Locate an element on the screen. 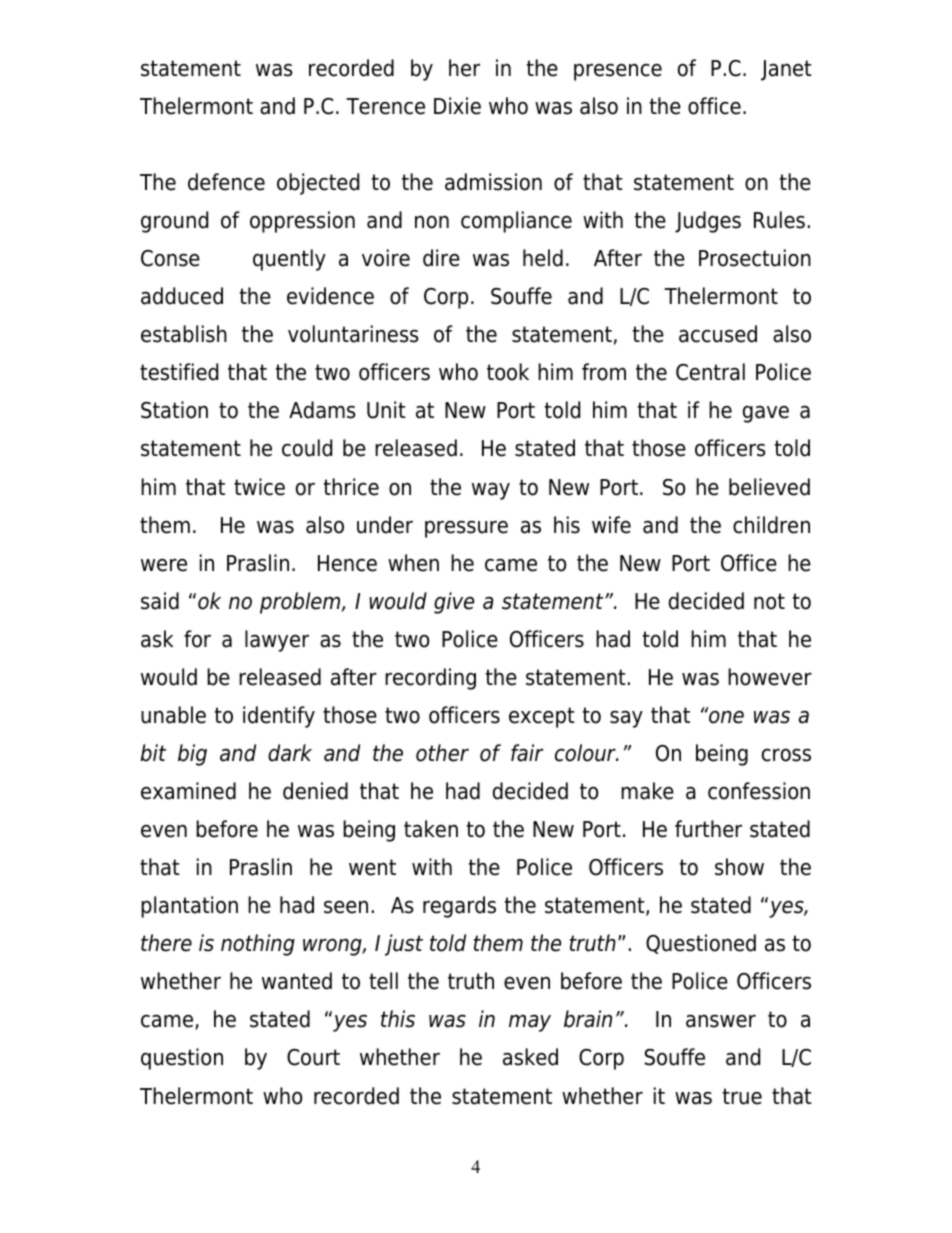  give is located at coordinates (454, 603).
